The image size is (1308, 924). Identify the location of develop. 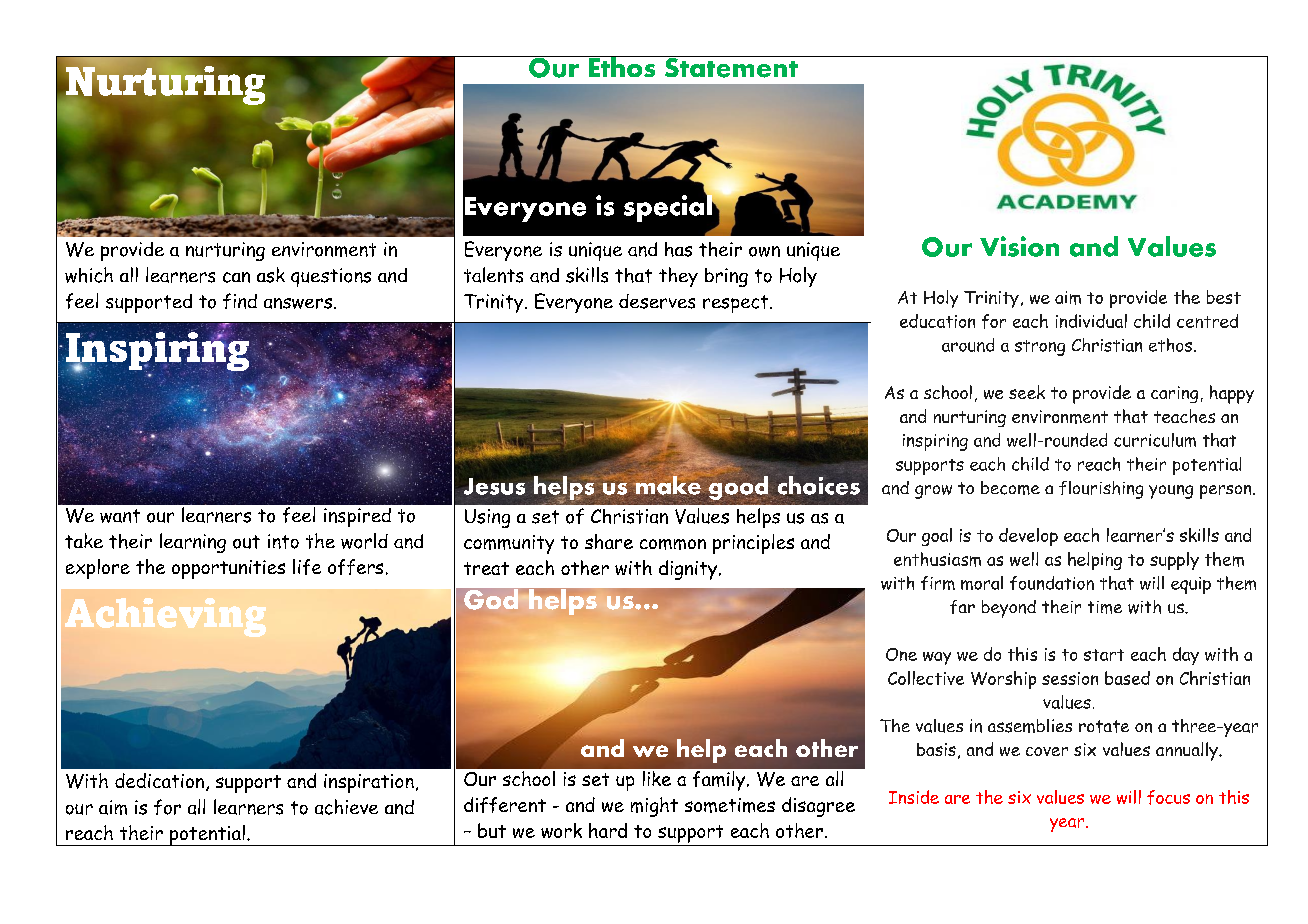
(1028, 537).
